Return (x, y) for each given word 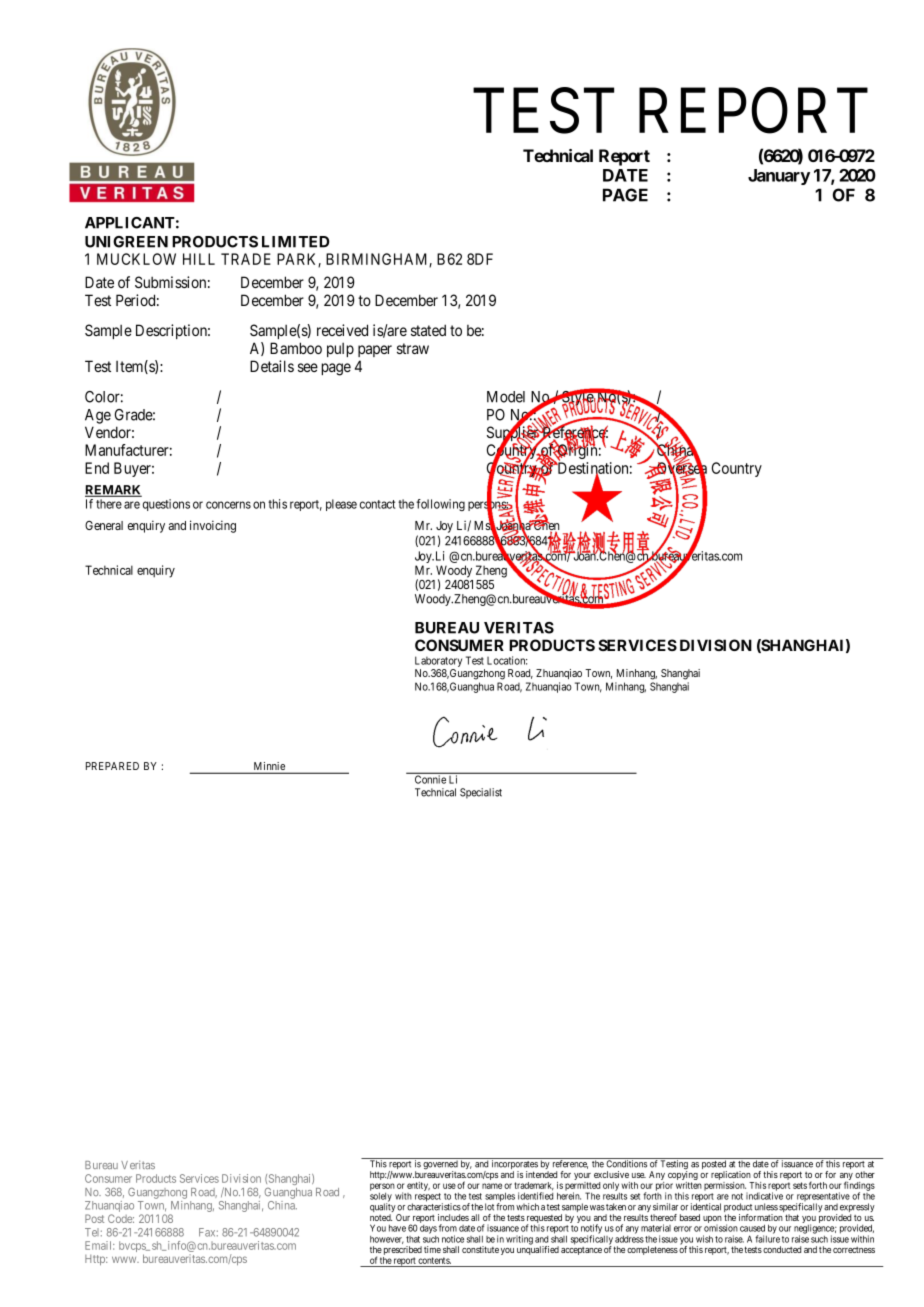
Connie (430, 779)
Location (507, 660)
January (779, 177)
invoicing (213, 526)
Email (99, 1245)
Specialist (481, 793)
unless (766, 1207)
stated (428, 330)
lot (489, 1207)
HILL (199, 259)
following (440, 505)
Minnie (269, 767)
